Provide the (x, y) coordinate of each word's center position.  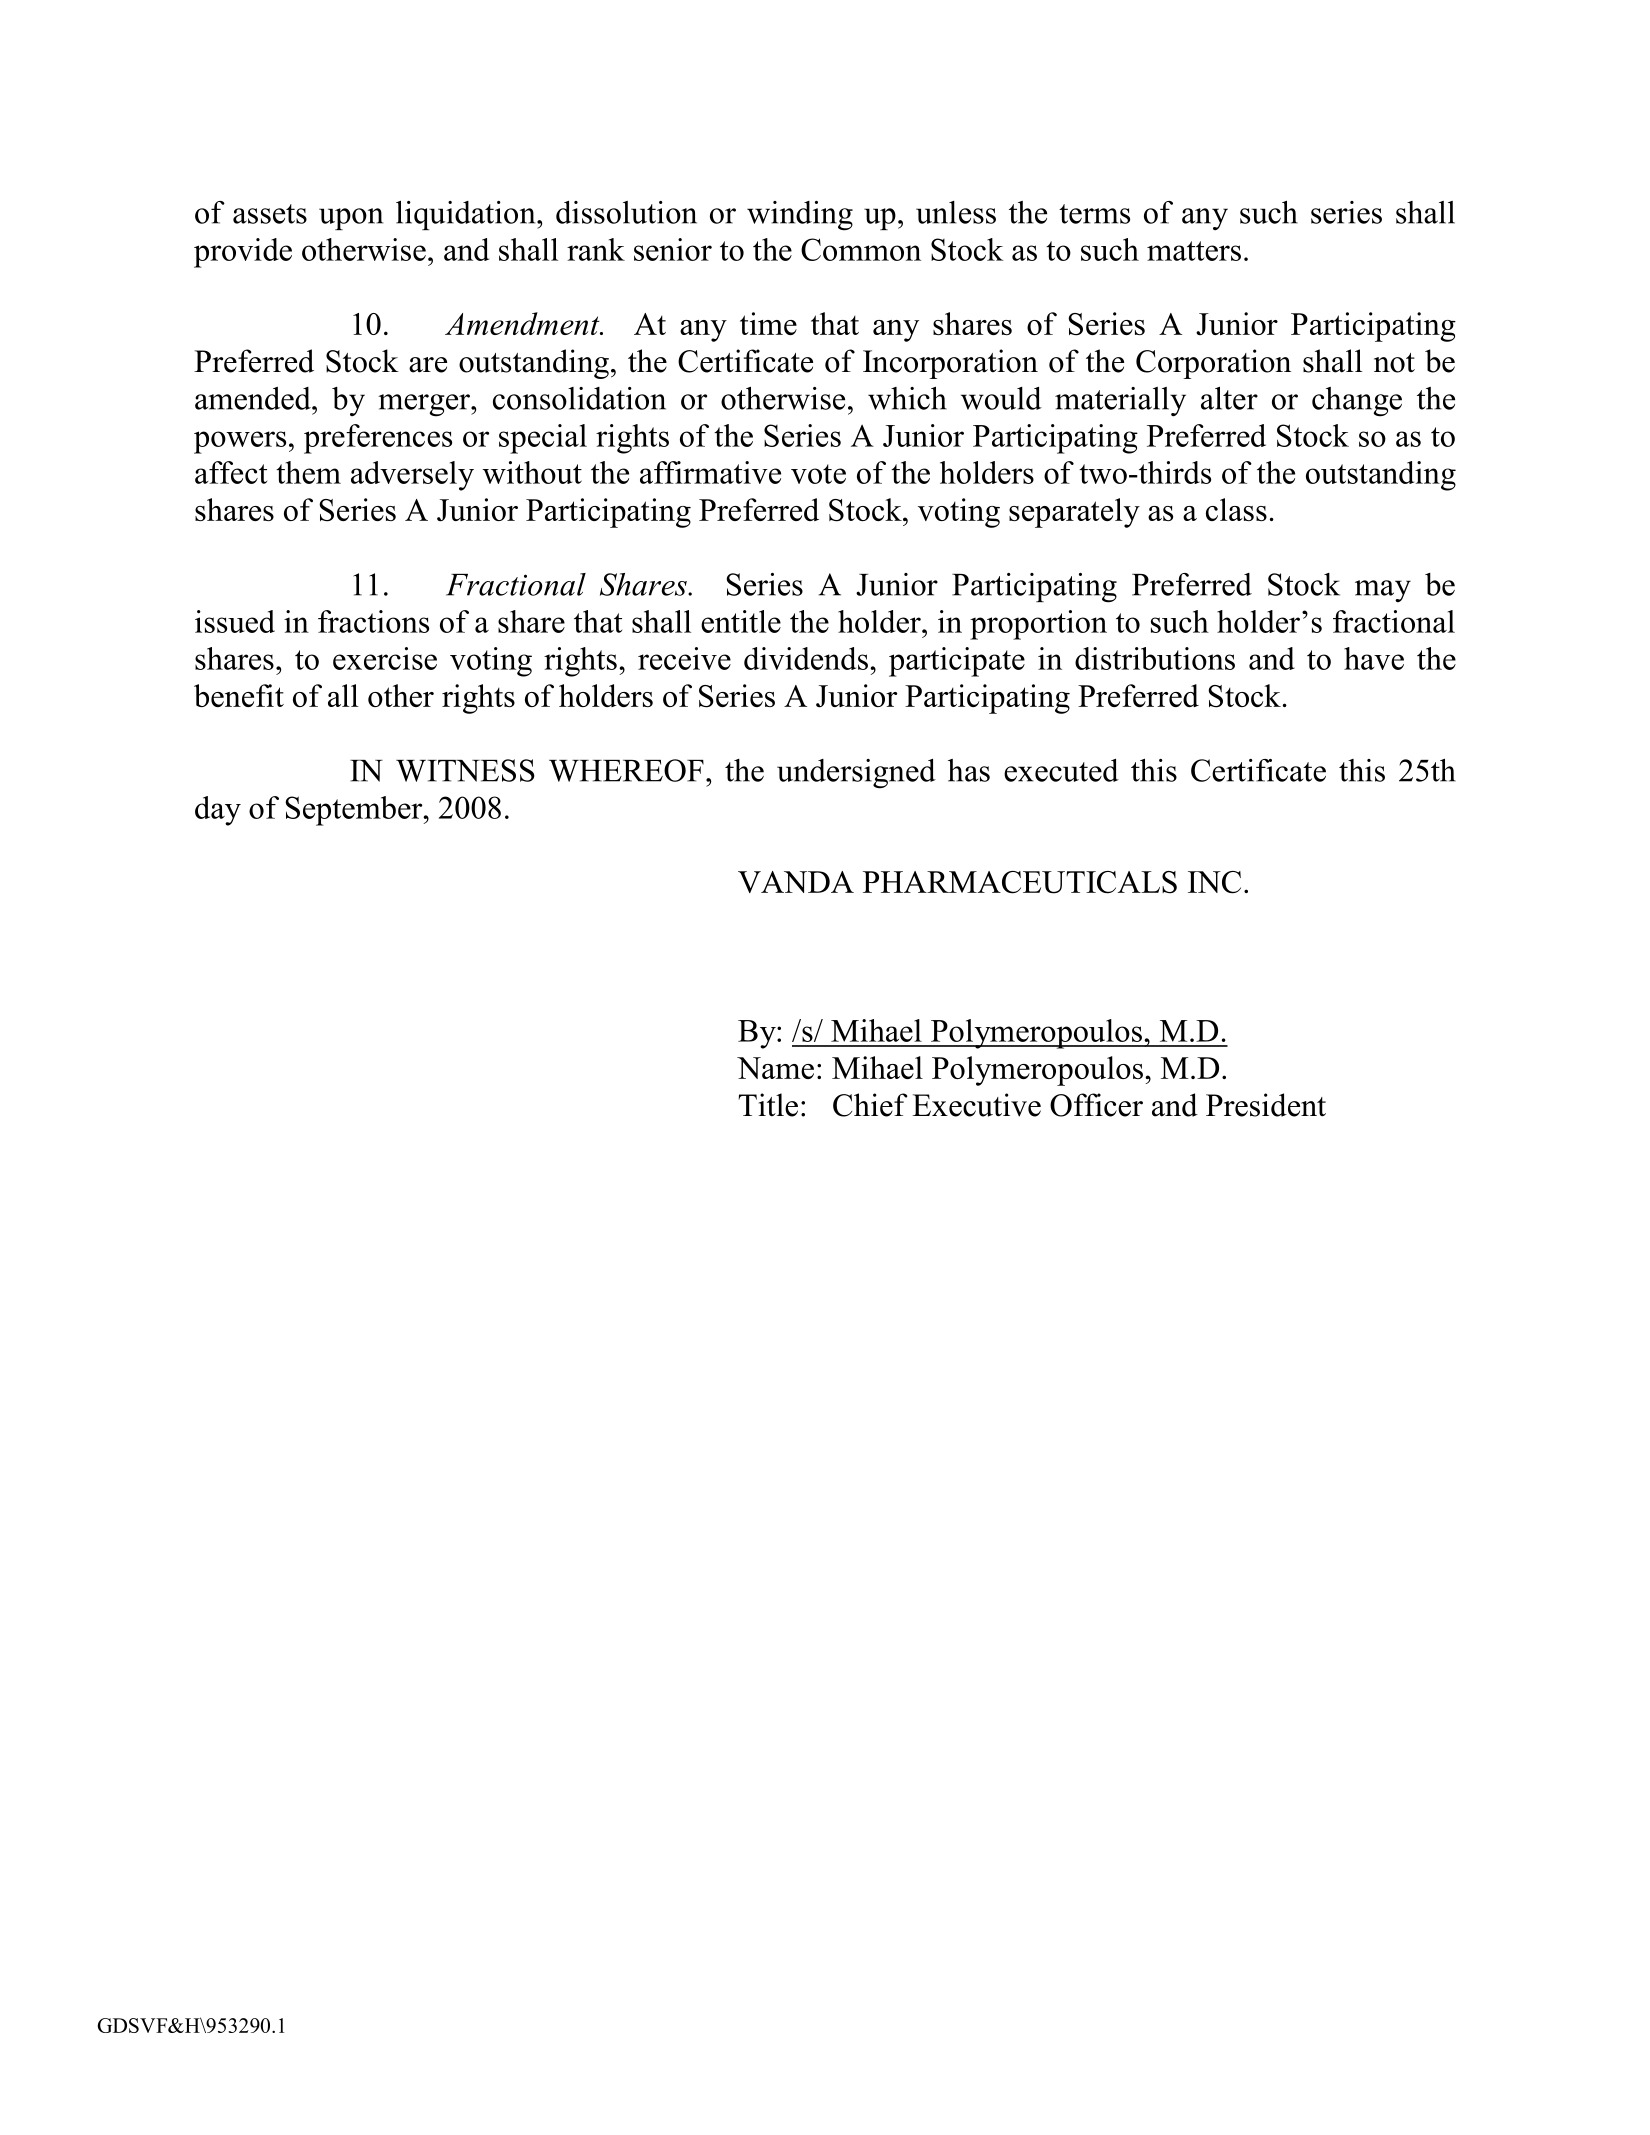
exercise (385, 658)
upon (351, 219)
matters (1194, 251)
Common (861, 249)
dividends (806, 658)
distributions (1155, 658)
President (1266, 1105)
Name (775, 1068)
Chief (870, 1105)
